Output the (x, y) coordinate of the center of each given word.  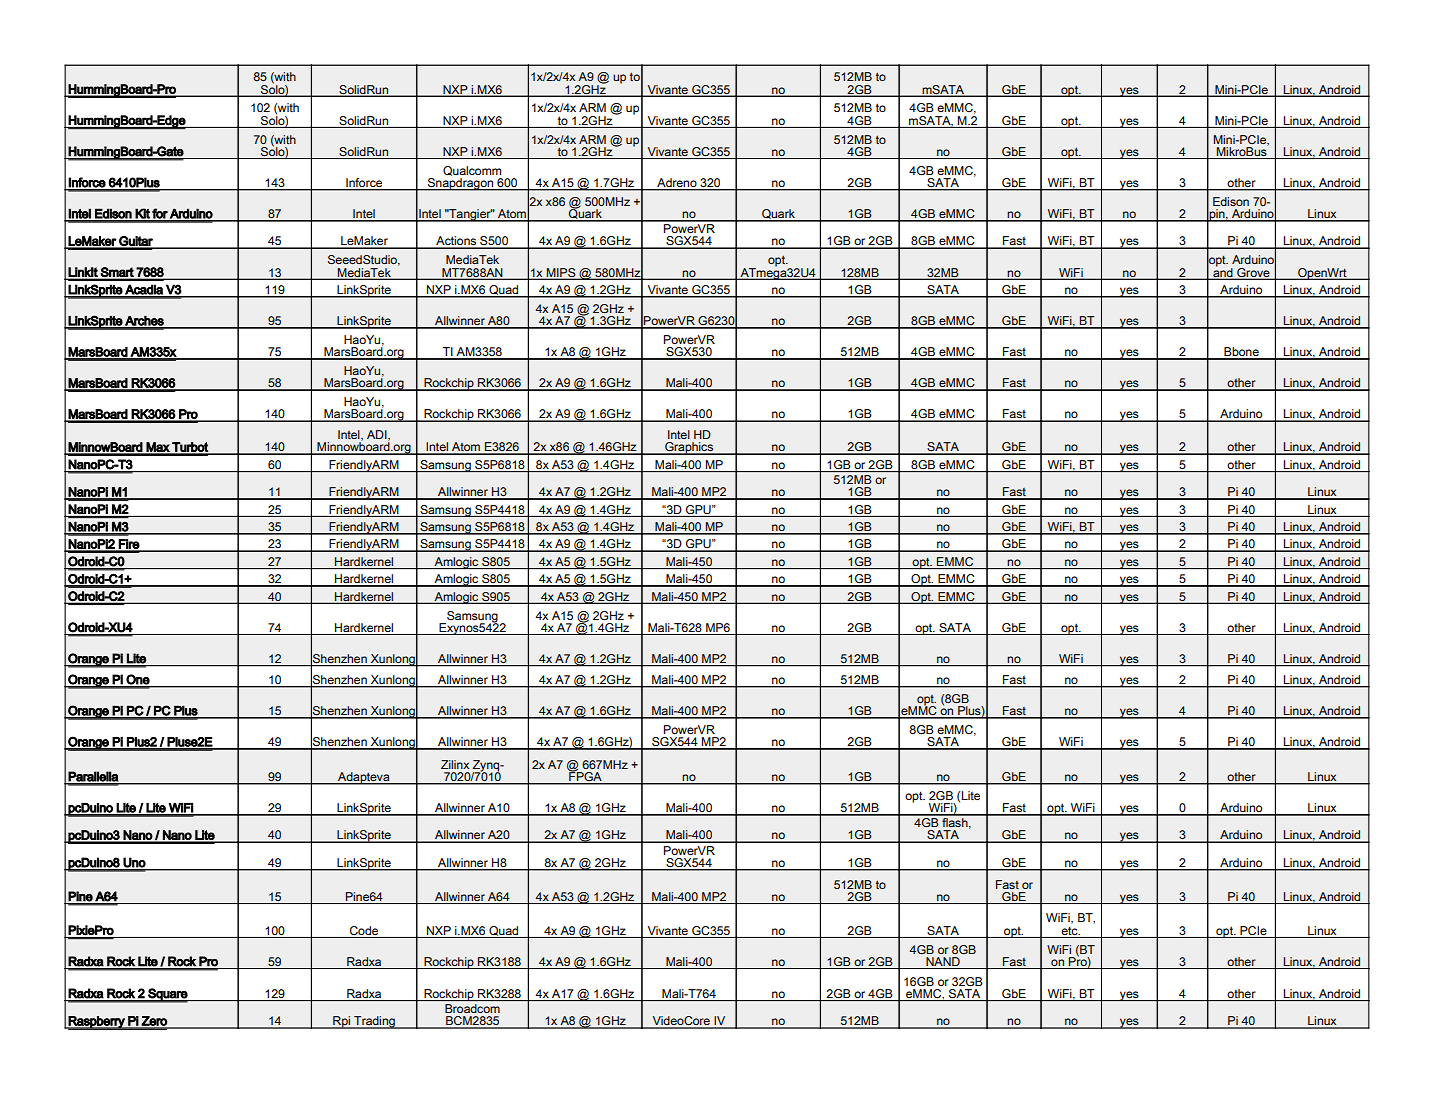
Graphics (689, 448)
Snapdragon (461, 183)
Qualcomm (472, 171)
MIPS (561, 273)
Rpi (342, 1022)
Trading (374, 1022)
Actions (456, 242)
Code (364, 930)
